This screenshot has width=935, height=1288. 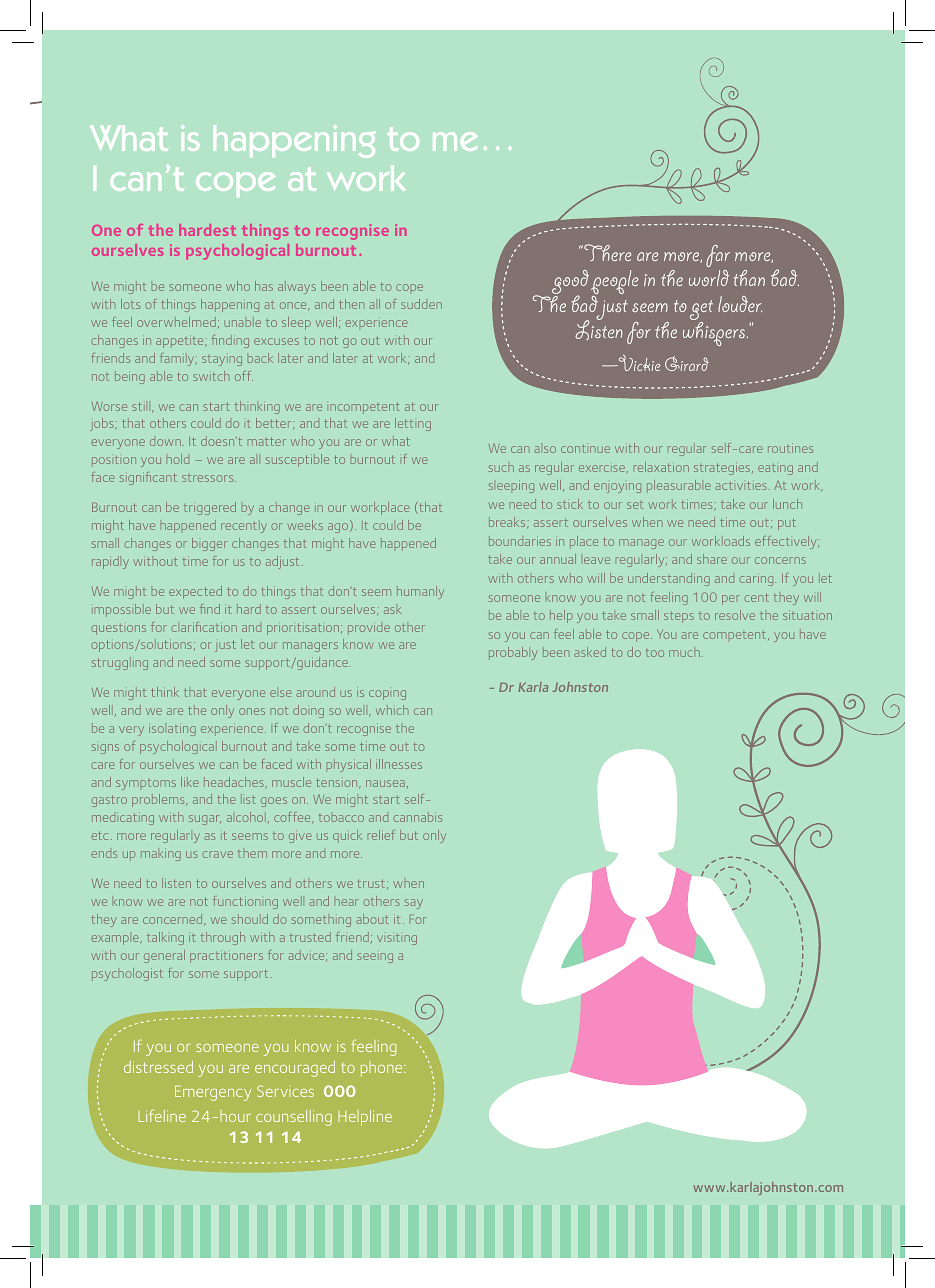 What do you see at coordinates (520, 541) in the screenshot?
I see `boundaries` at bounding box center [520, 541].
